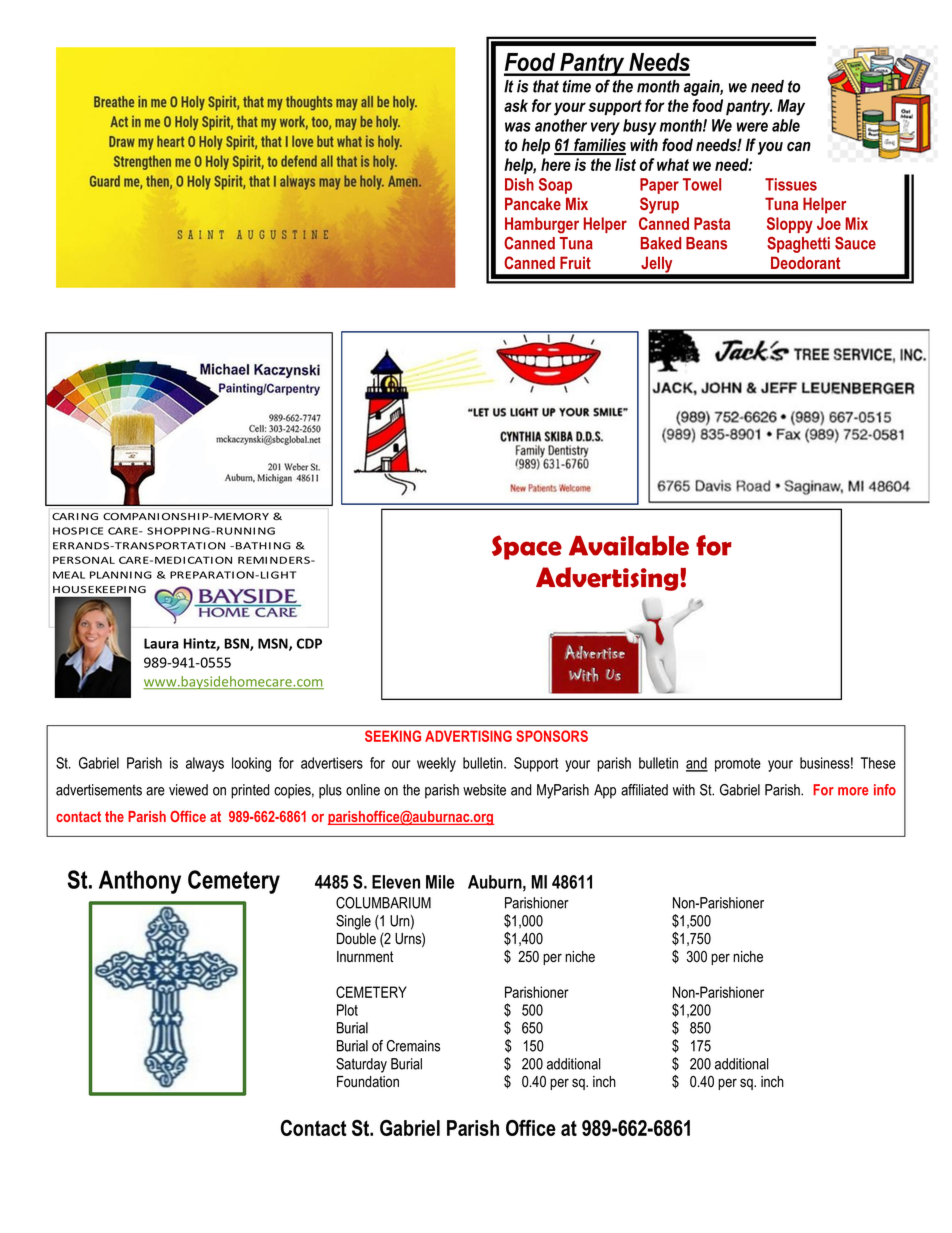  I want to click on Space, so click(527, 547).
